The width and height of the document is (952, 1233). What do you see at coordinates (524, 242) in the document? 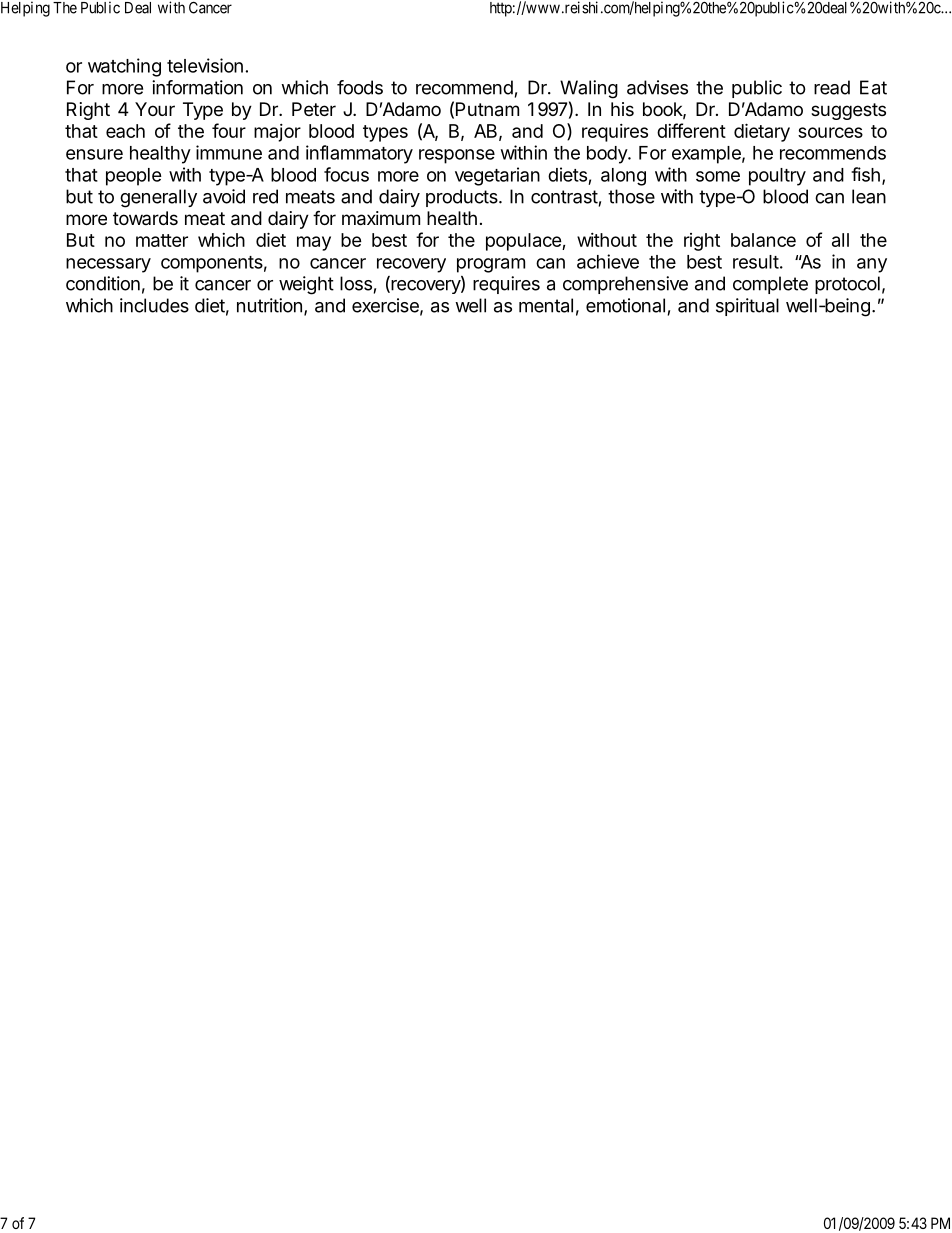
I see `populace` at bounding box center [524, 242].
